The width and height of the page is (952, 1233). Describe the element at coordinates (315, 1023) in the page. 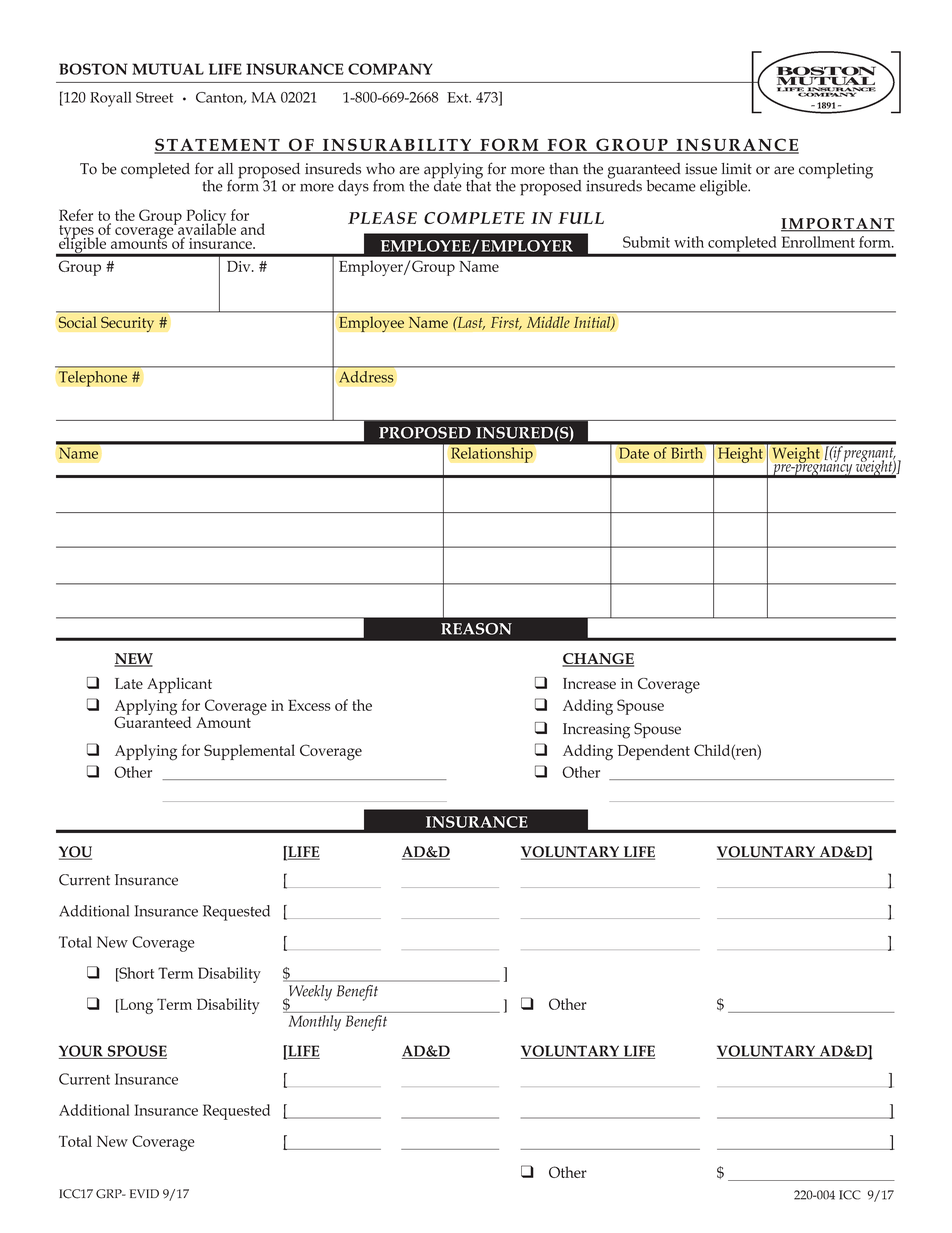

I see `Monthly` at that location.
